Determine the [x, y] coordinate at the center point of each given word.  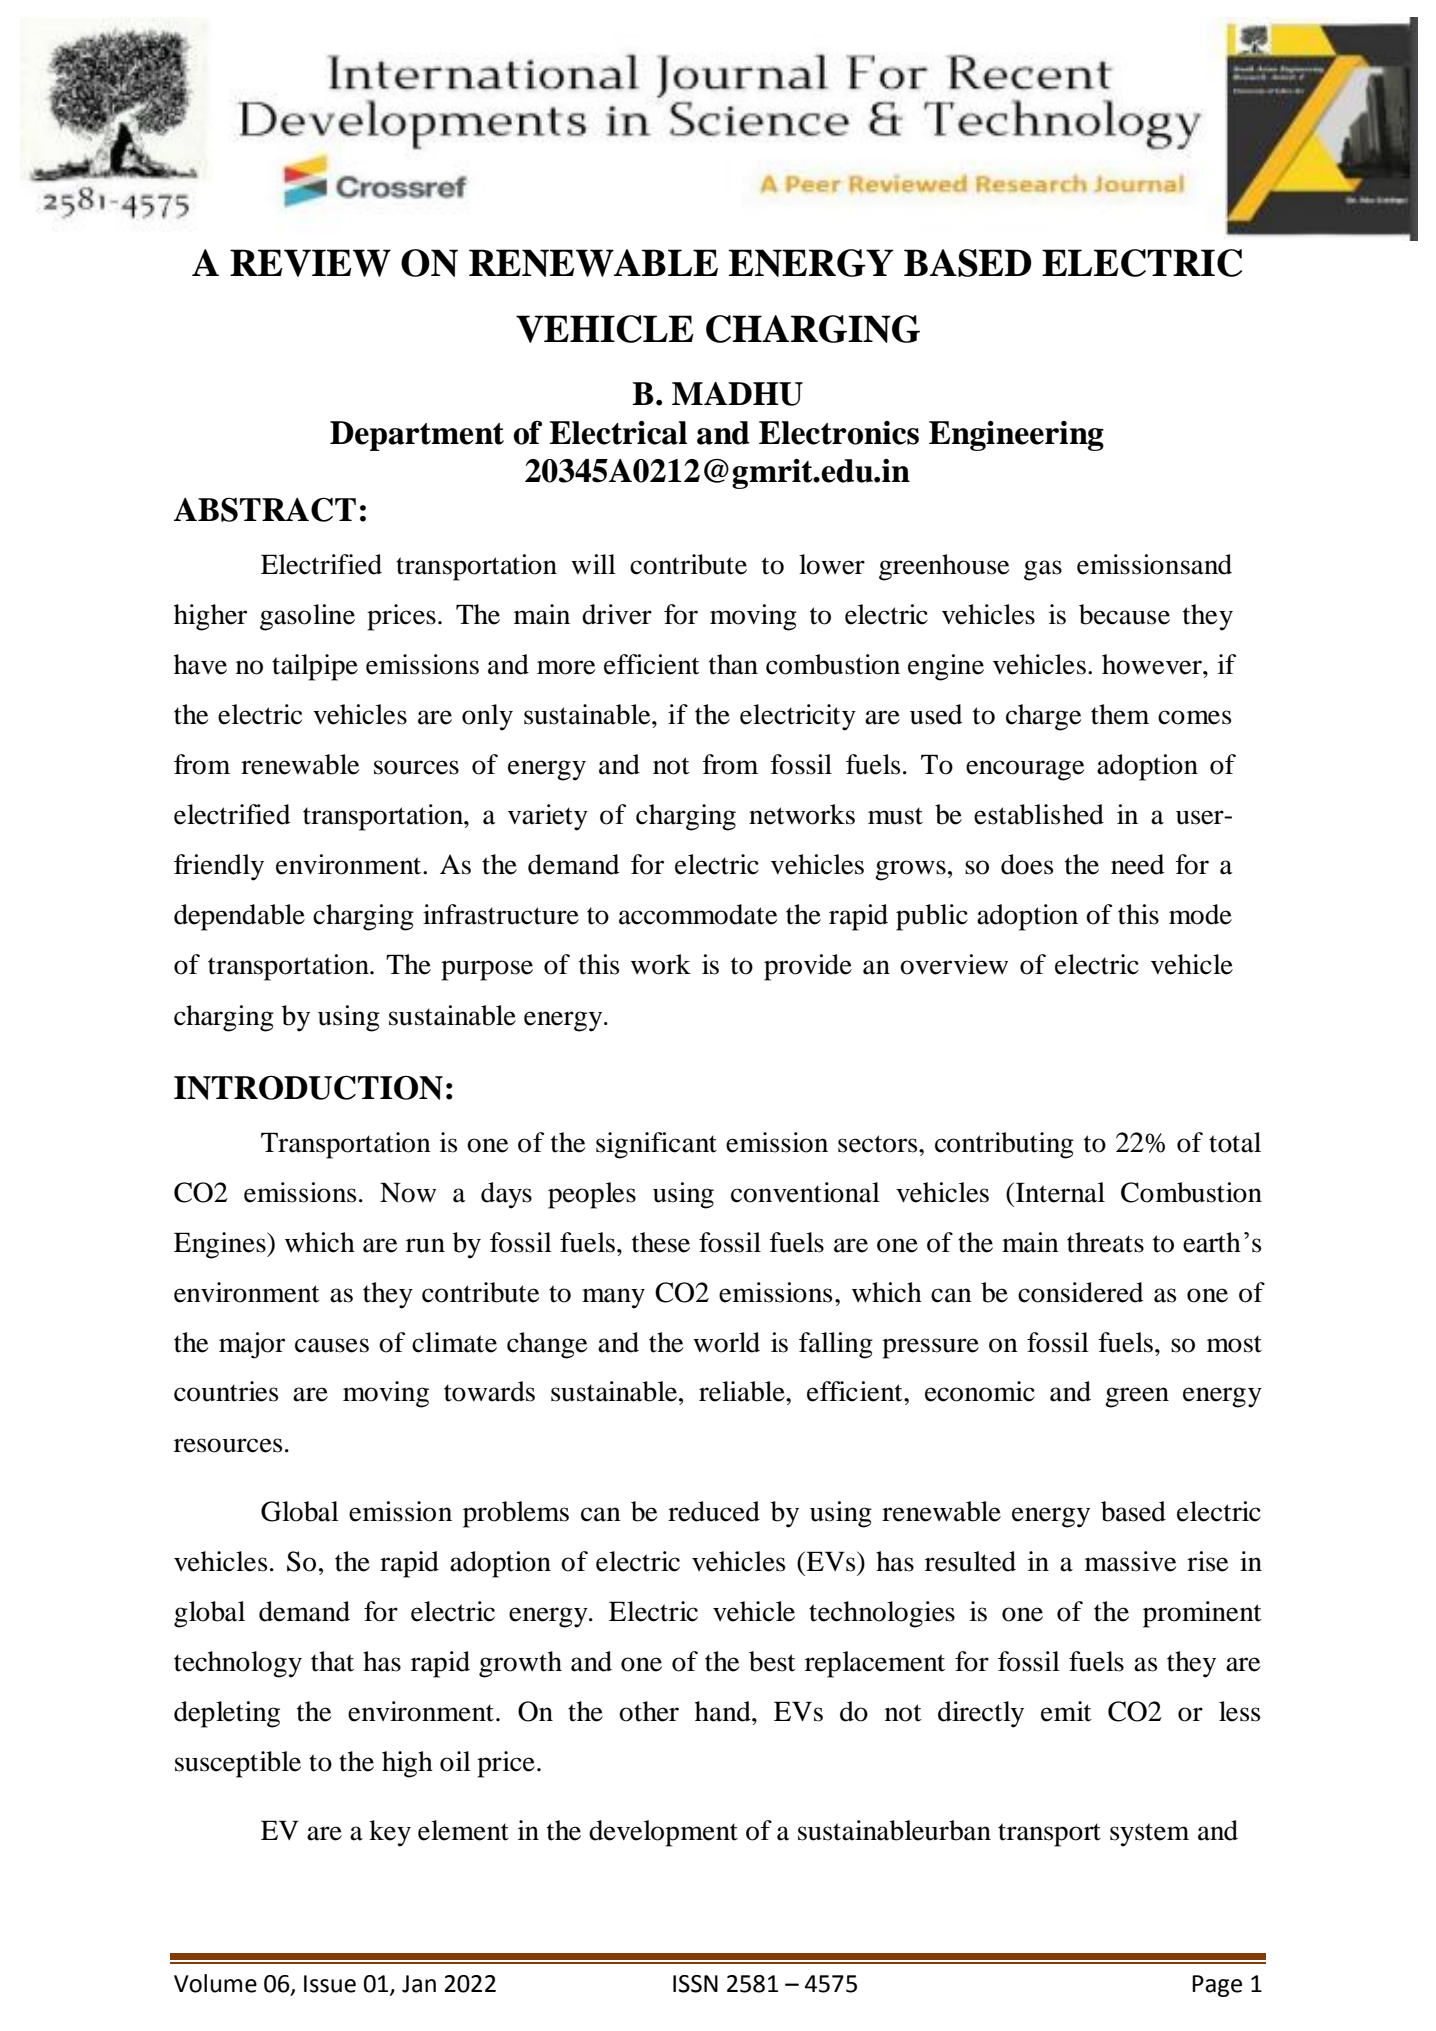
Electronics [839, 433]
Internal [1059, 1192]
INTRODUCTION [308, 1087]
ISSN [695, 1984]
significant [656, 1145]
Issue [330, 1984]
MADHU [737, 394]
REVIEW [310, 263]
